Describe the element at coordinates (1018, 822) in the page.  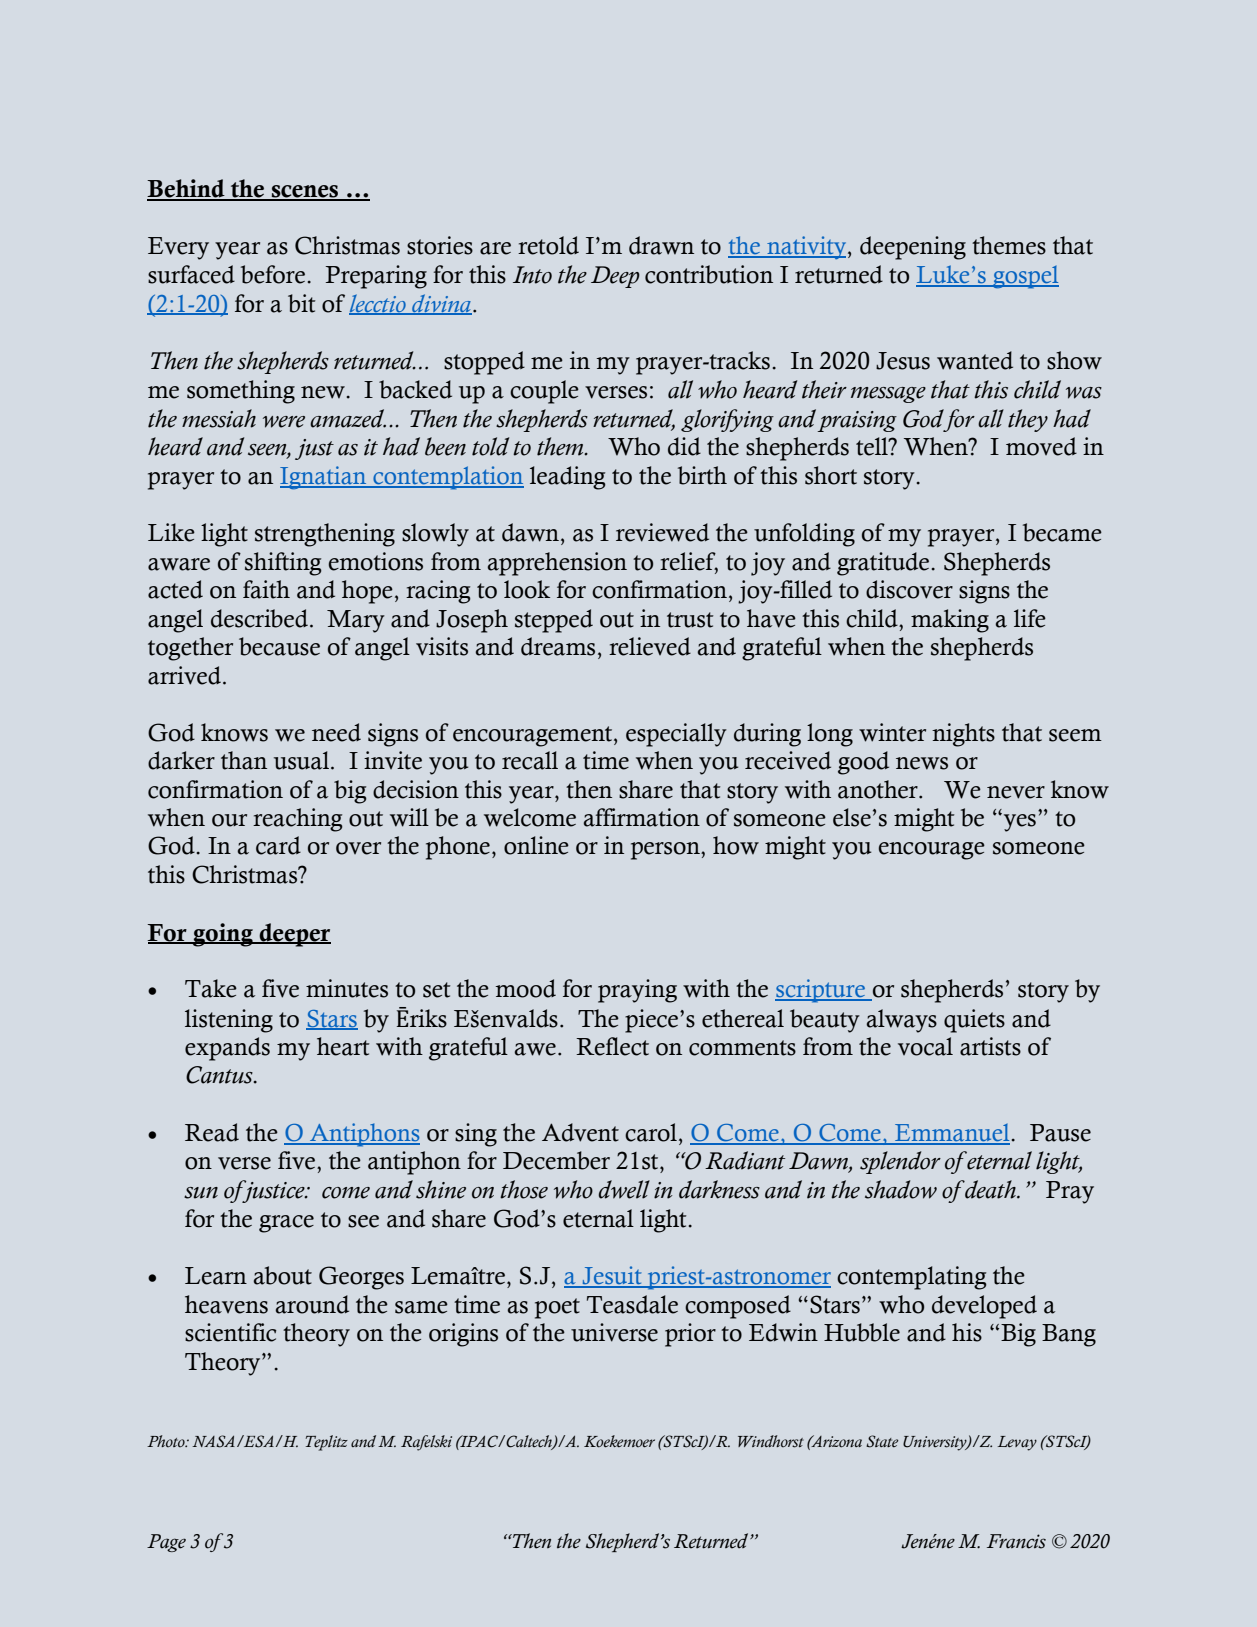
I see `yes` at that location.
